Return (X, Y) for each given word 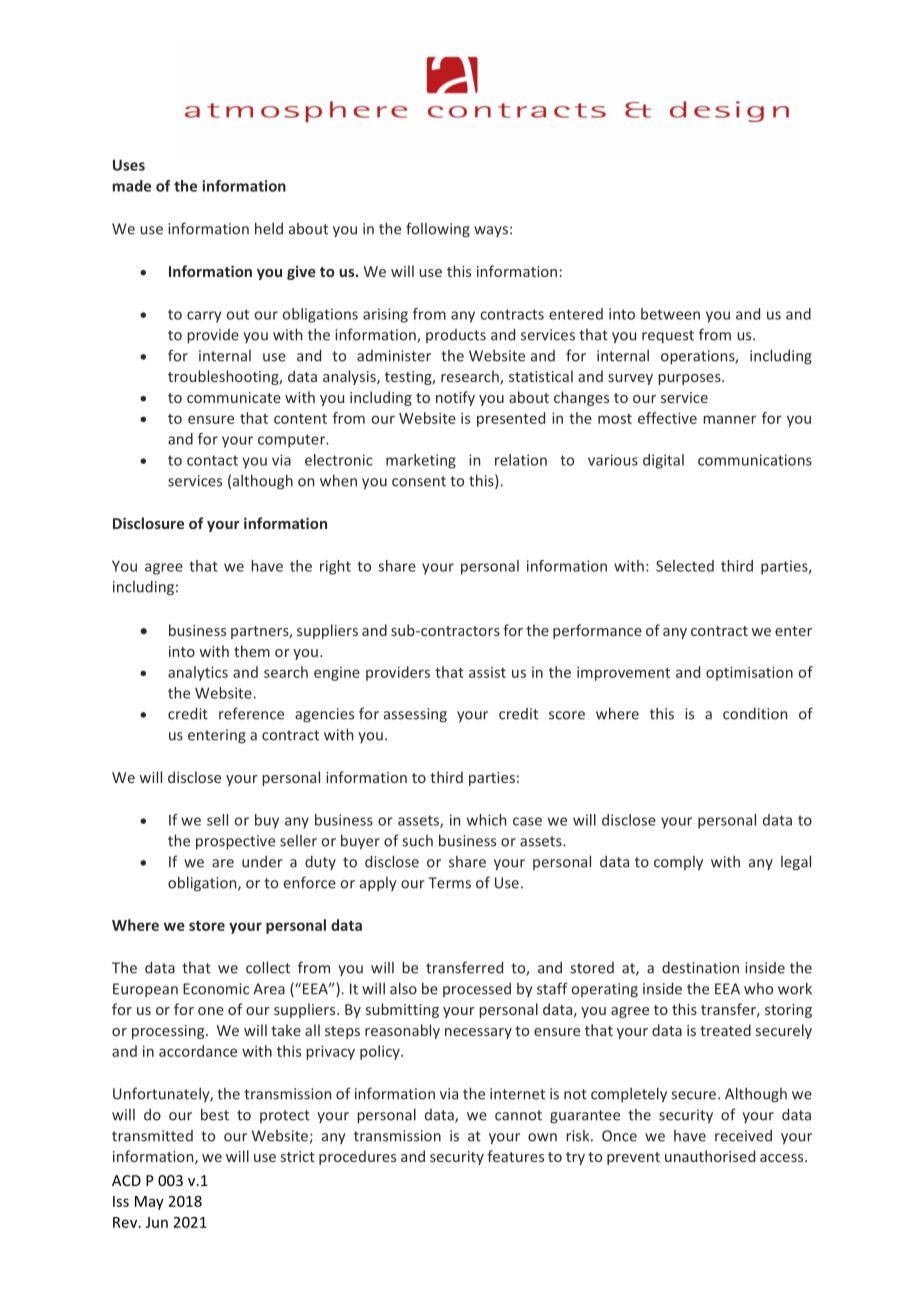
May (149, 1203)
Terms (449, 883)
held (269, 228)
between (670, 314)
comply (678, 863)
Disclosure (148, 523)
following (438, 230)
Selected (685, 566)
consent (419, 481)
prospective (235, 842)
